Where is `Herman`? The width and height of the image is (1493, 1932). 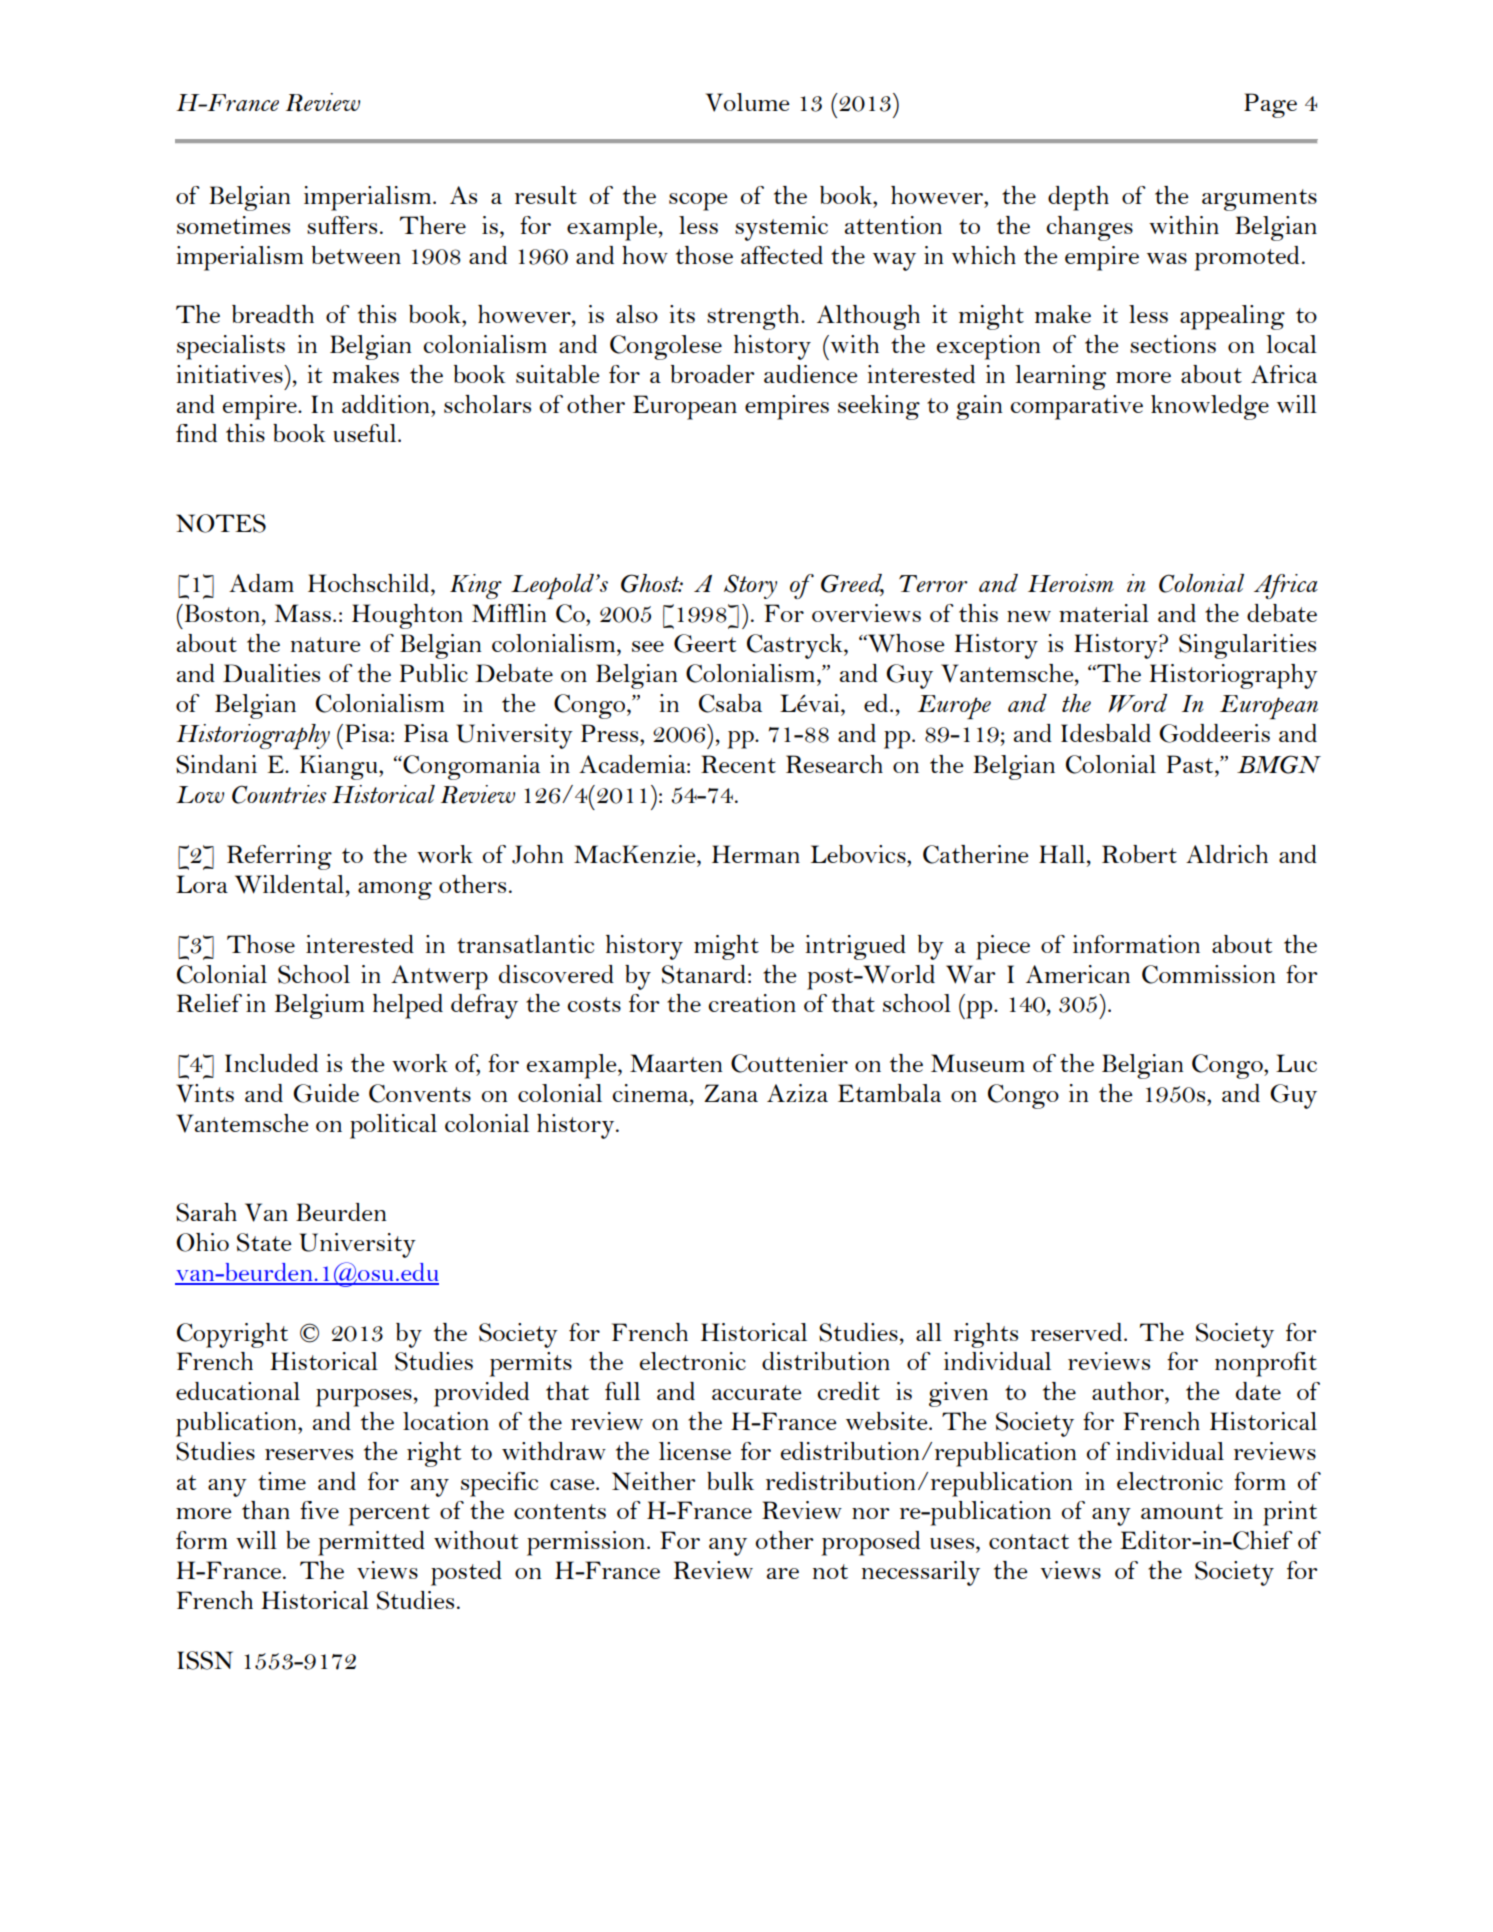
Herman is located at coordinates (756, 854).
